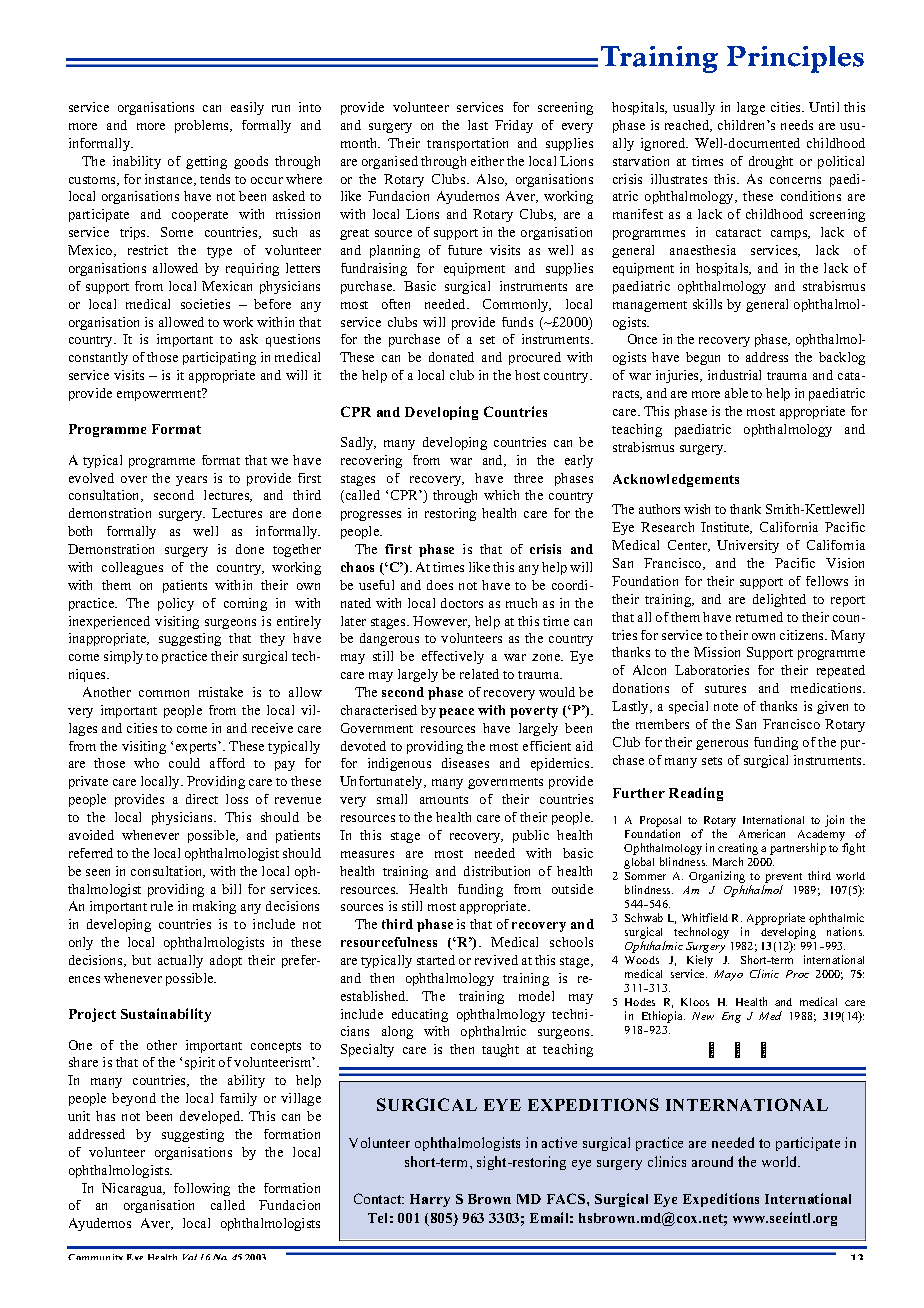 The height and width of the screenshot is (1308, 924). I want to click on direct, so click(202, 799).
